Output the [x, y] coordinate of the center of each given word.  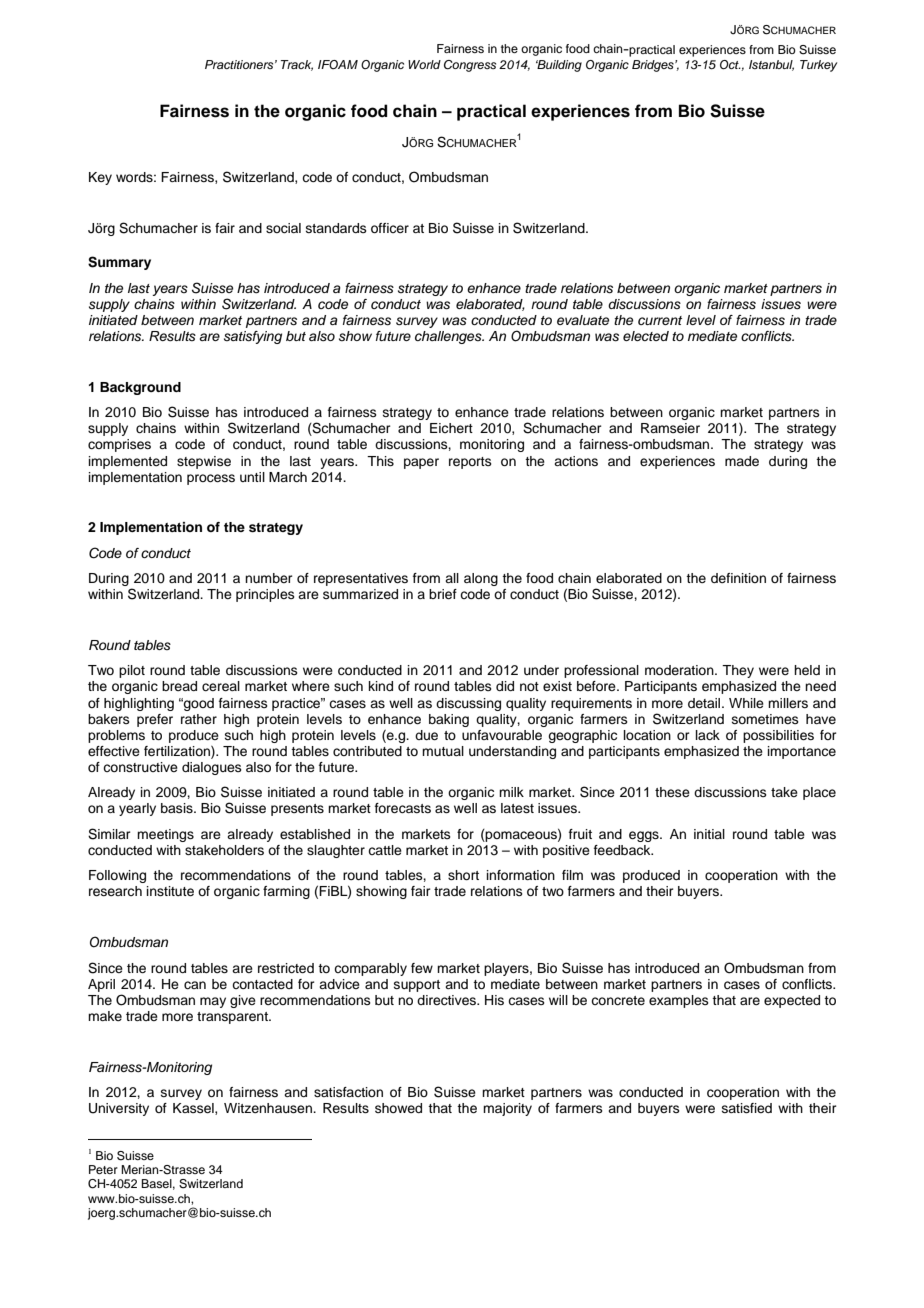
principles [265, 595]
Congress [470, 66]
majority [507, 1109]
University [119, 1109]
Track [297, 65]
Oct [730, 65]
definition [738, 578]
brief [443, 594]
